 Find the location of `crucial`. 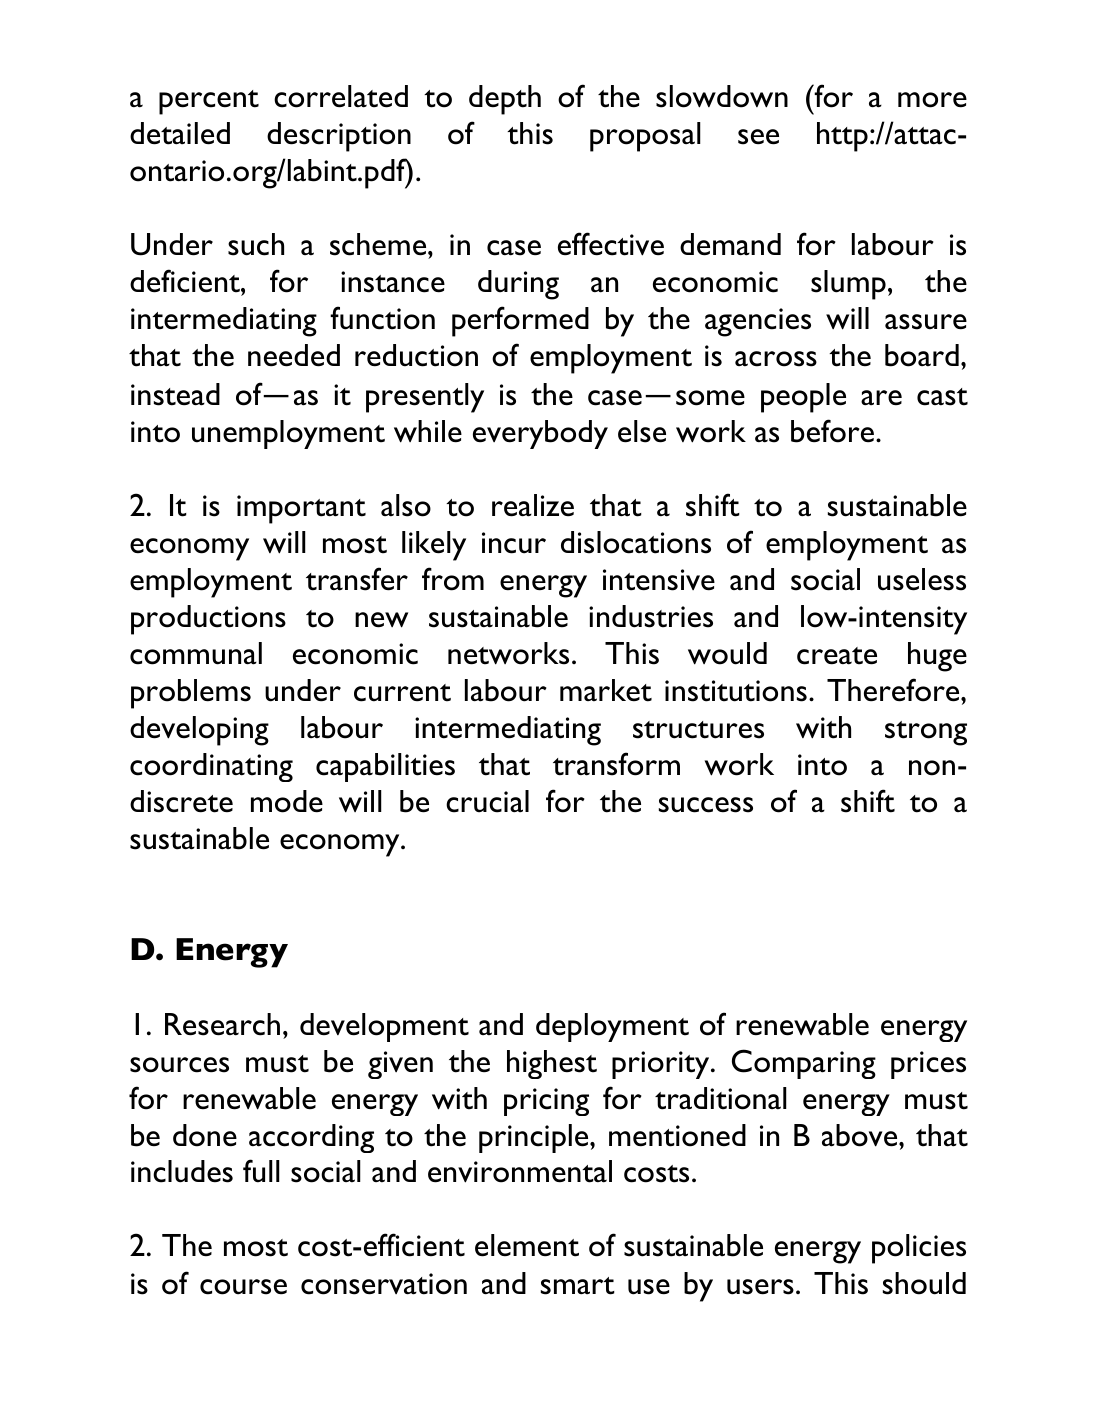

crucial is located at coordinates (487, 801).
